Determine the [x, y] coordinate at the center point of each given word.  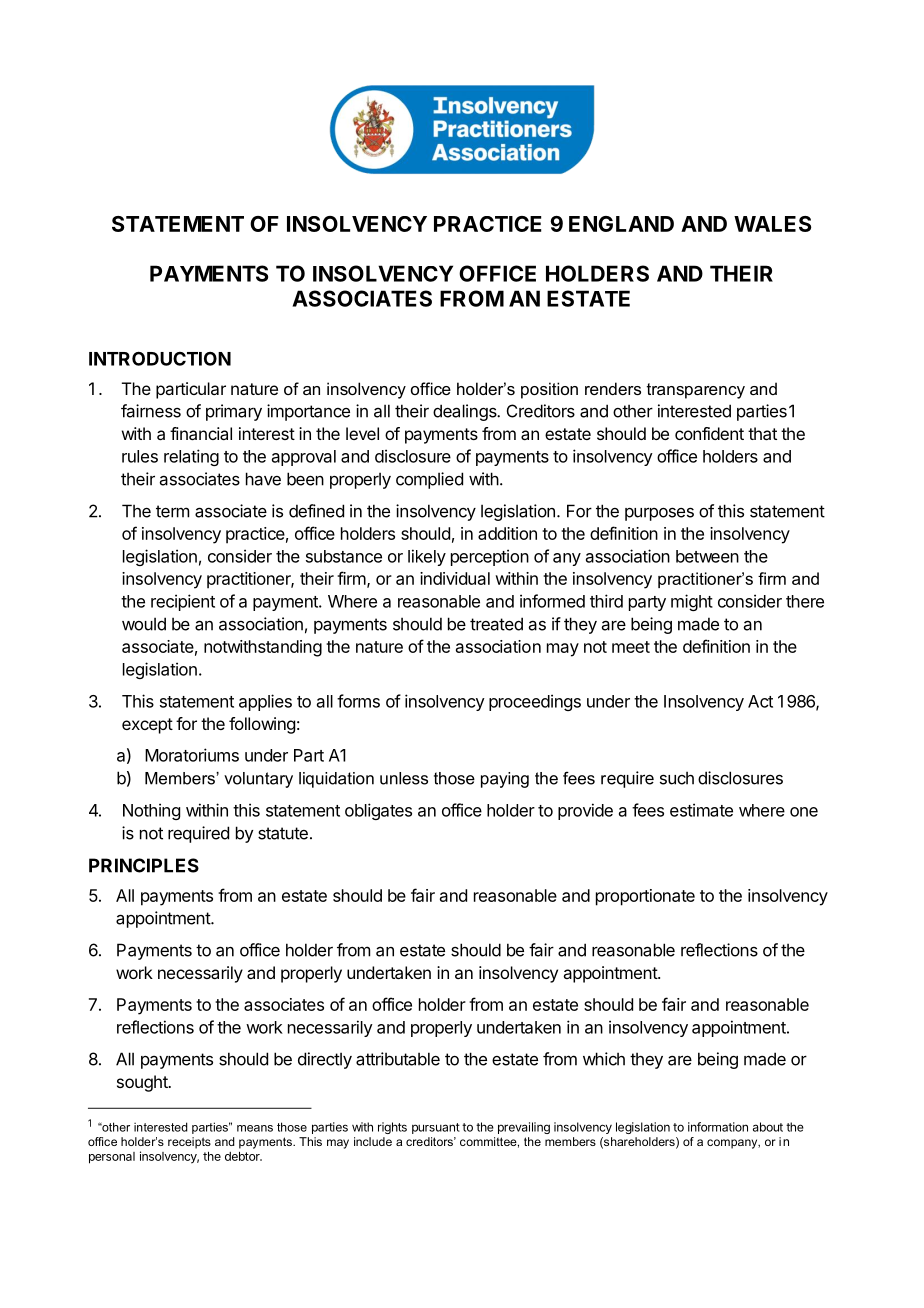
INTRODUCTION [160, 358]
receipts [189, 1143]
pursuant [436, 1128]
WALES [772, 224]
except [147, 726]
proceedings [535, 702]
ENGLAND [621, 224]
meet [631, 647]
